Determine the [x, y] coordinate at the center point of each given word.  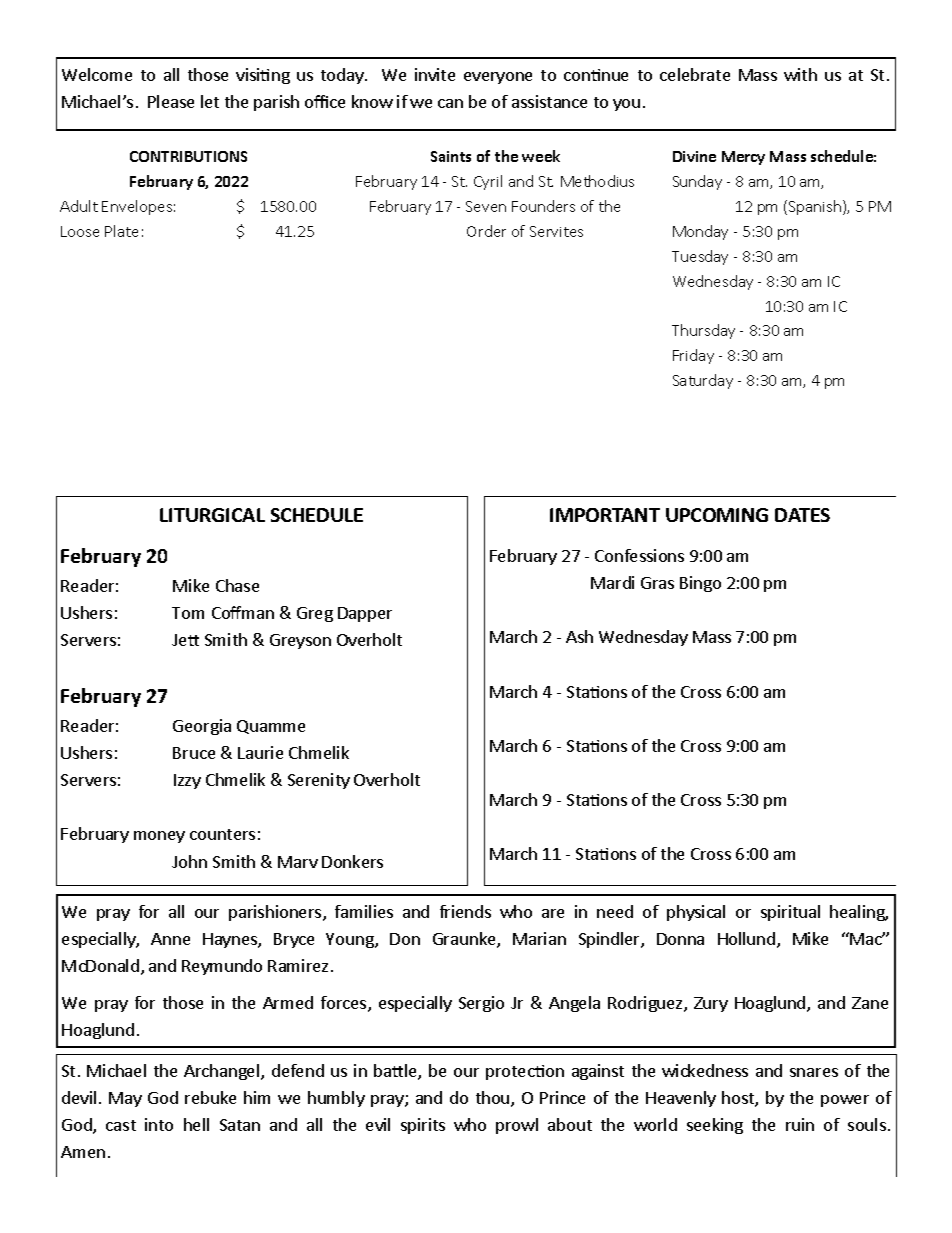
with [800, 74]
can [450, 103]
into [159, 1124]
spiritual [790, 913]
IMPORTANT [605, 515]
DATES [802, 515]
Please [171, 101]
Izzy [187, 781]
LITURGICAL [212, 515]
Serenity [319, 781]
